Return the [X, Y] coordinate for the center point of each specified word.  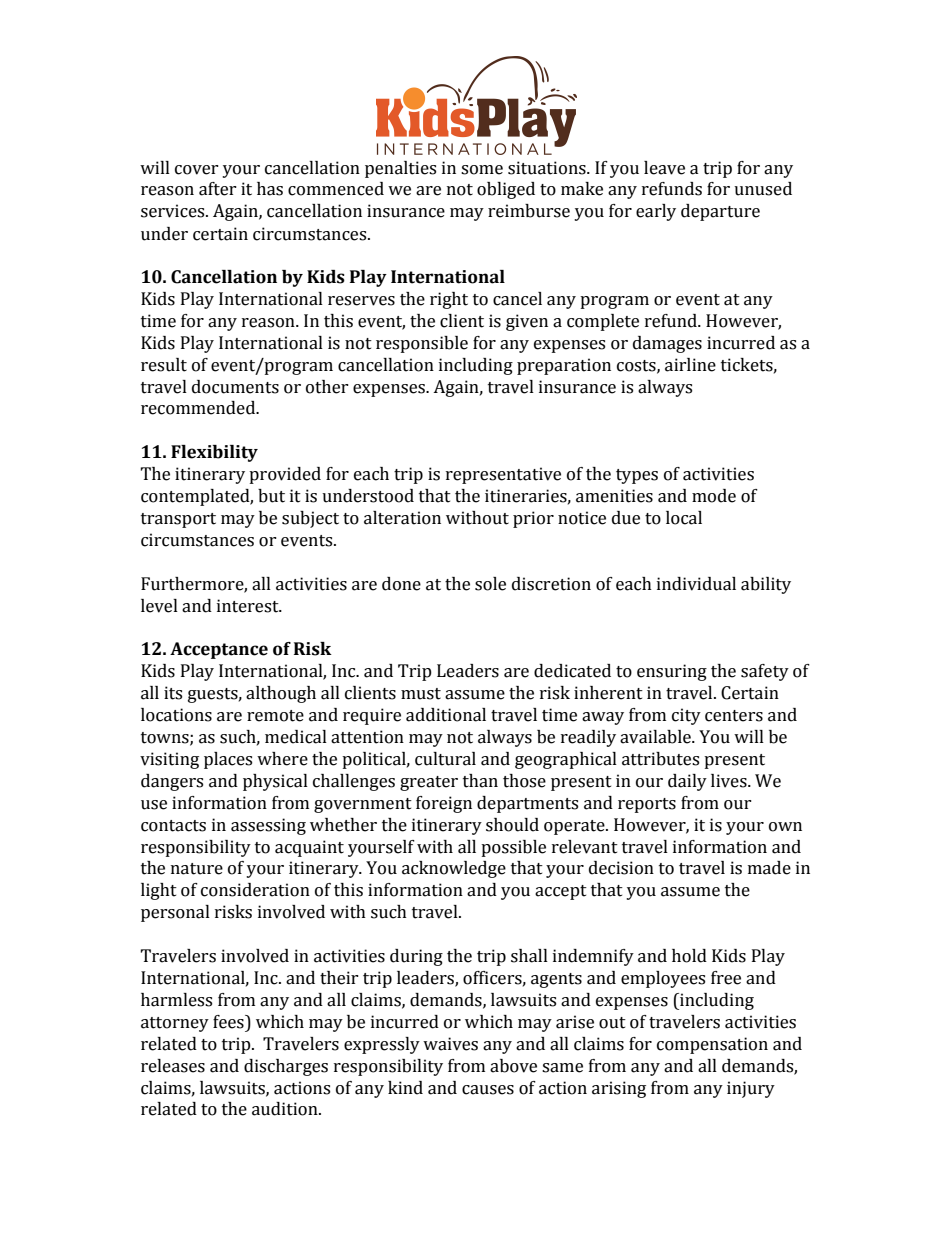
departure [720, 212]
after [218, 189]
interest [249, 606]
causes [488, 1090]
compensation [712, 1045]
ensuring [672, 672]
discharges [286, 1067]
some [482, 170]
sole [490, 584]
